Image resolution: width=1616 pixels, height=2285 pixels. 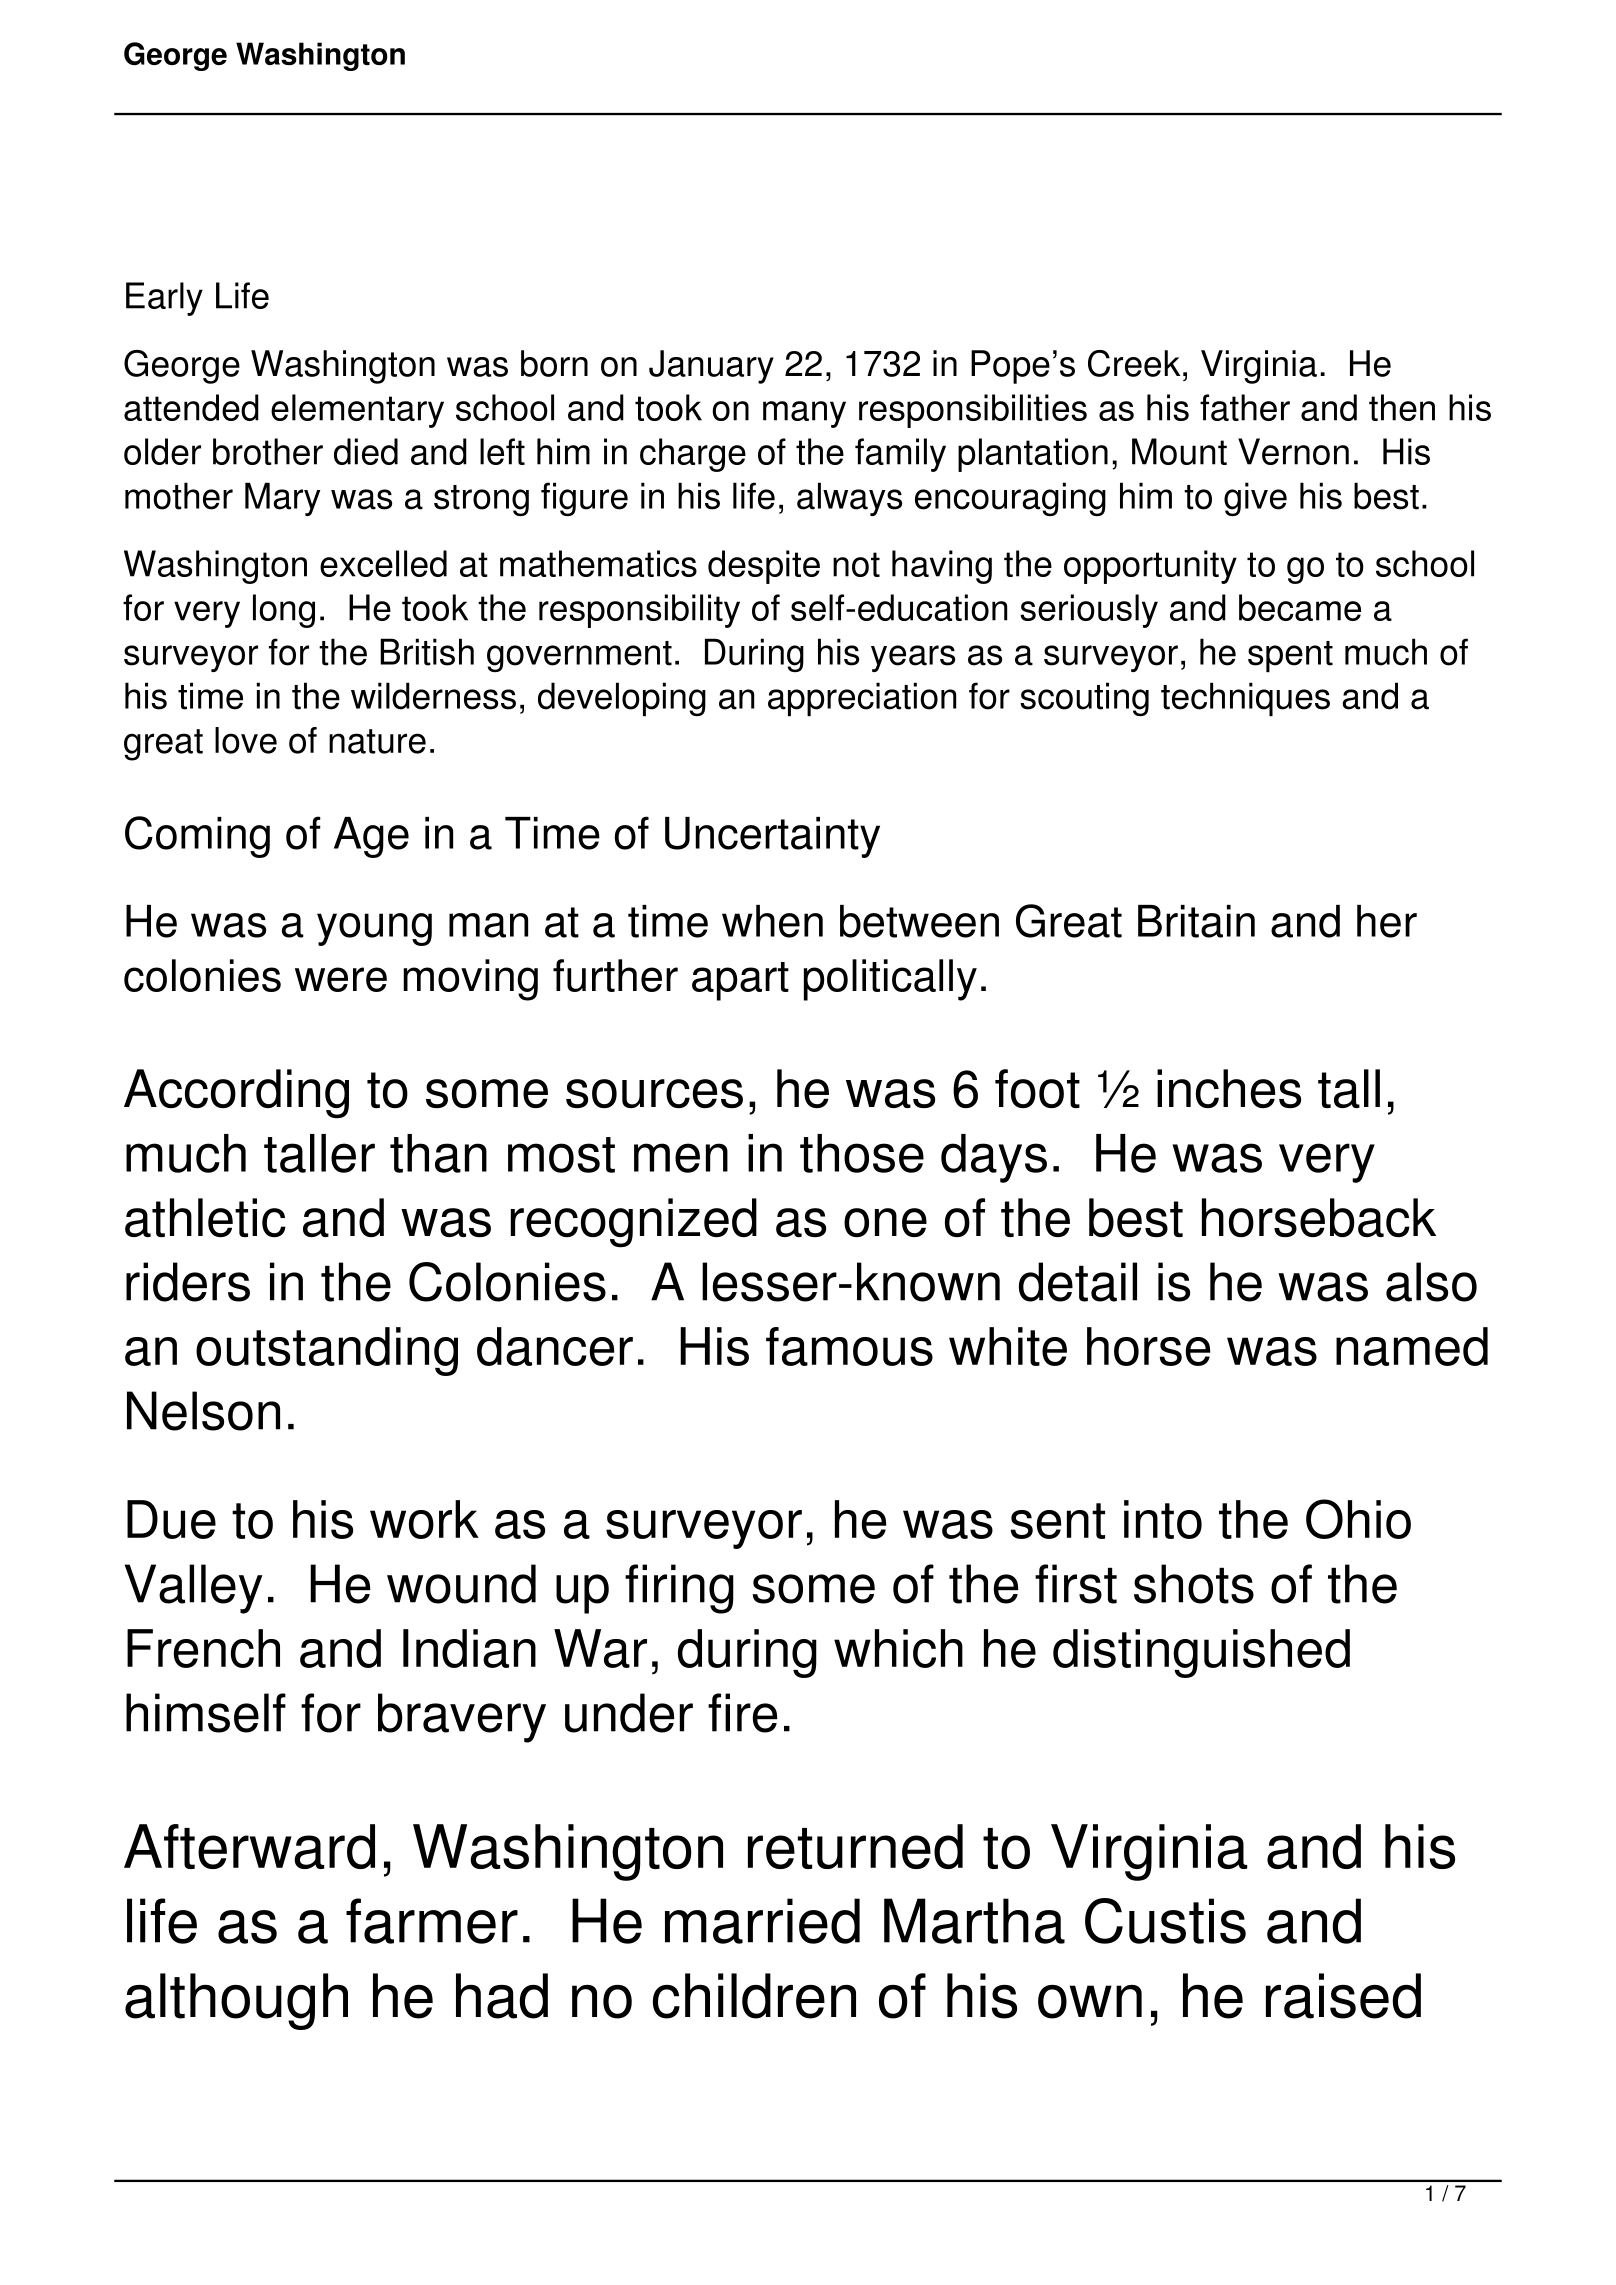 What do you see at coordinates (327, 1351) in the screenshot?
I see `outstanding` at bounding box center [327, 1351].
